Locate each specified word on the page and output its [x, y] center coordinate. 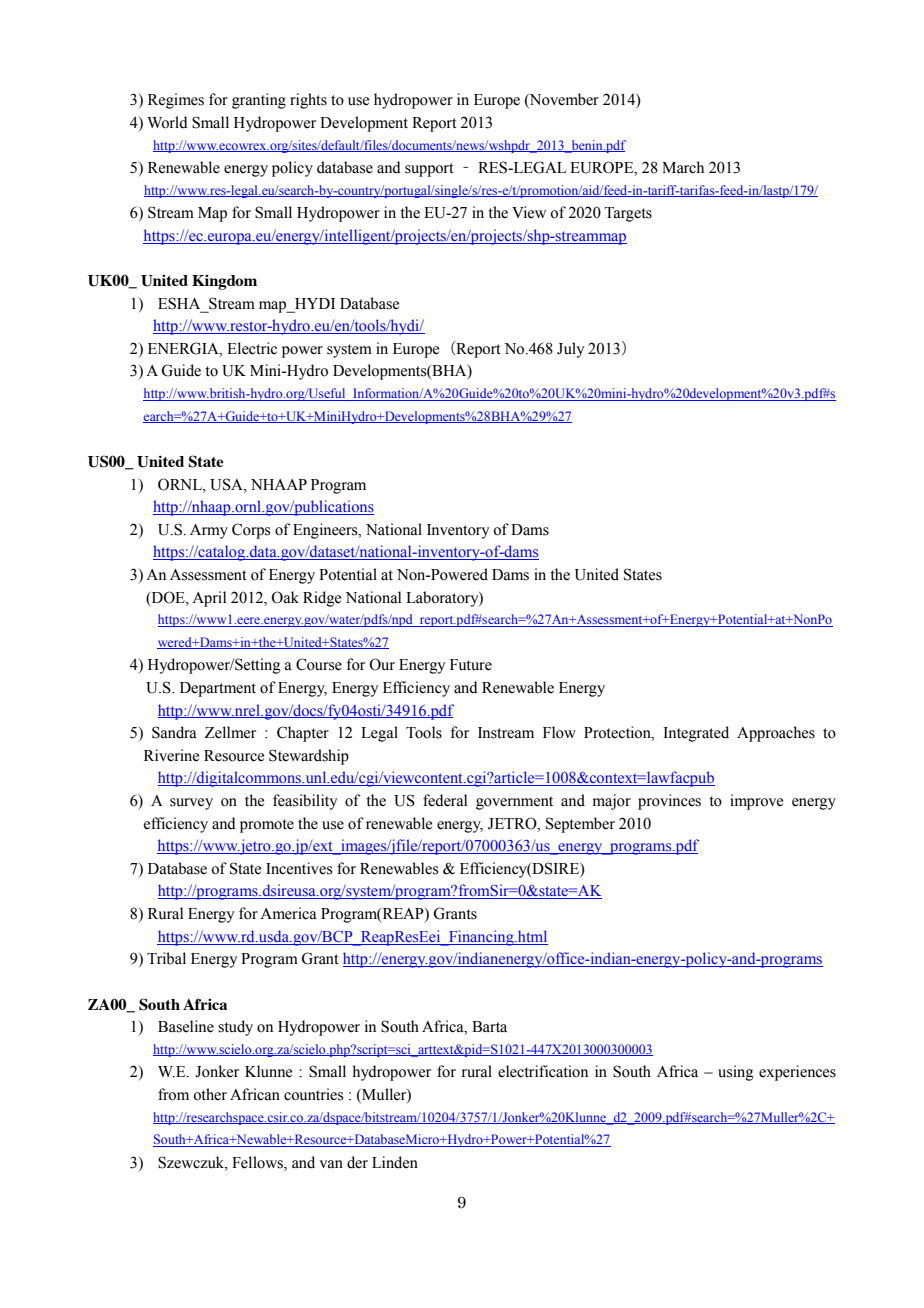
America [288, 913]
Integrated [696, 734]
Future [471, 665]
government [514, 803]
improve [756, 802]
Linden [395, 1162]
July [570, 350]
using [736, 1073]
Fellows [258, 1162]
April [209, 599]
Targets [628, 214]
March [683, 167]
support [429, 170]
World [167, 122]
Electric [252, 348]
